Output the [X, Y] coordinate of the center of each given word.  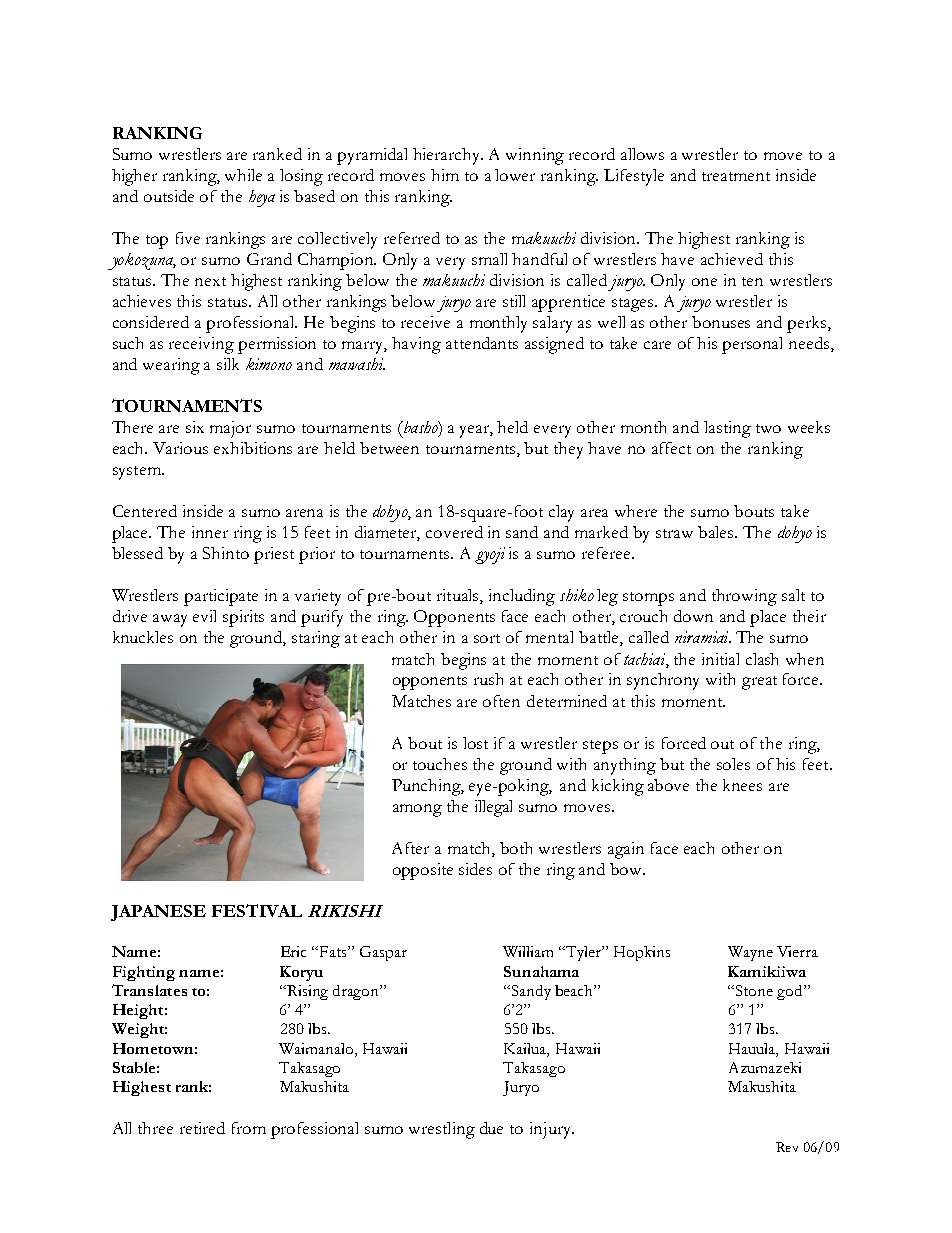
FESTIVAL [257, 910]
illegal [493, 808]
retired [202, 1128]
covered [454, 532]
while [243, 175]
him [445, 175]
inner [210, 532]
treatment [736, 176]
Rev [787, 1147]
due [491, 1128]
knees [742, 785]
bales [717, 532]
